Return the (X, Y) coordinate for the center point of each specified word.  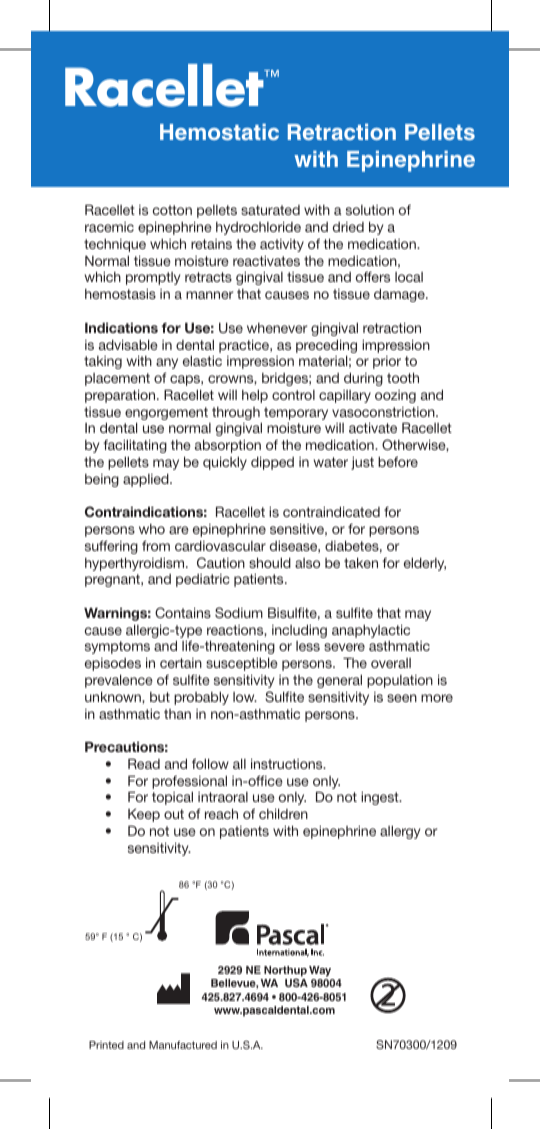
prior (387, 362)
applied (147, 480)
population (400, 681)
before (398, 461)
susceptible (242, 664)
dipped (272, 463)
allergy (400, 832)
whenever (277, 328)
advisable (128, 344)
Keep (144, 815)
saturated (270, 210)
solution (370, 210)
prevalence (119, 681)
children (283, 813)
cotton (172, 210)
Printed (106, 1045)
